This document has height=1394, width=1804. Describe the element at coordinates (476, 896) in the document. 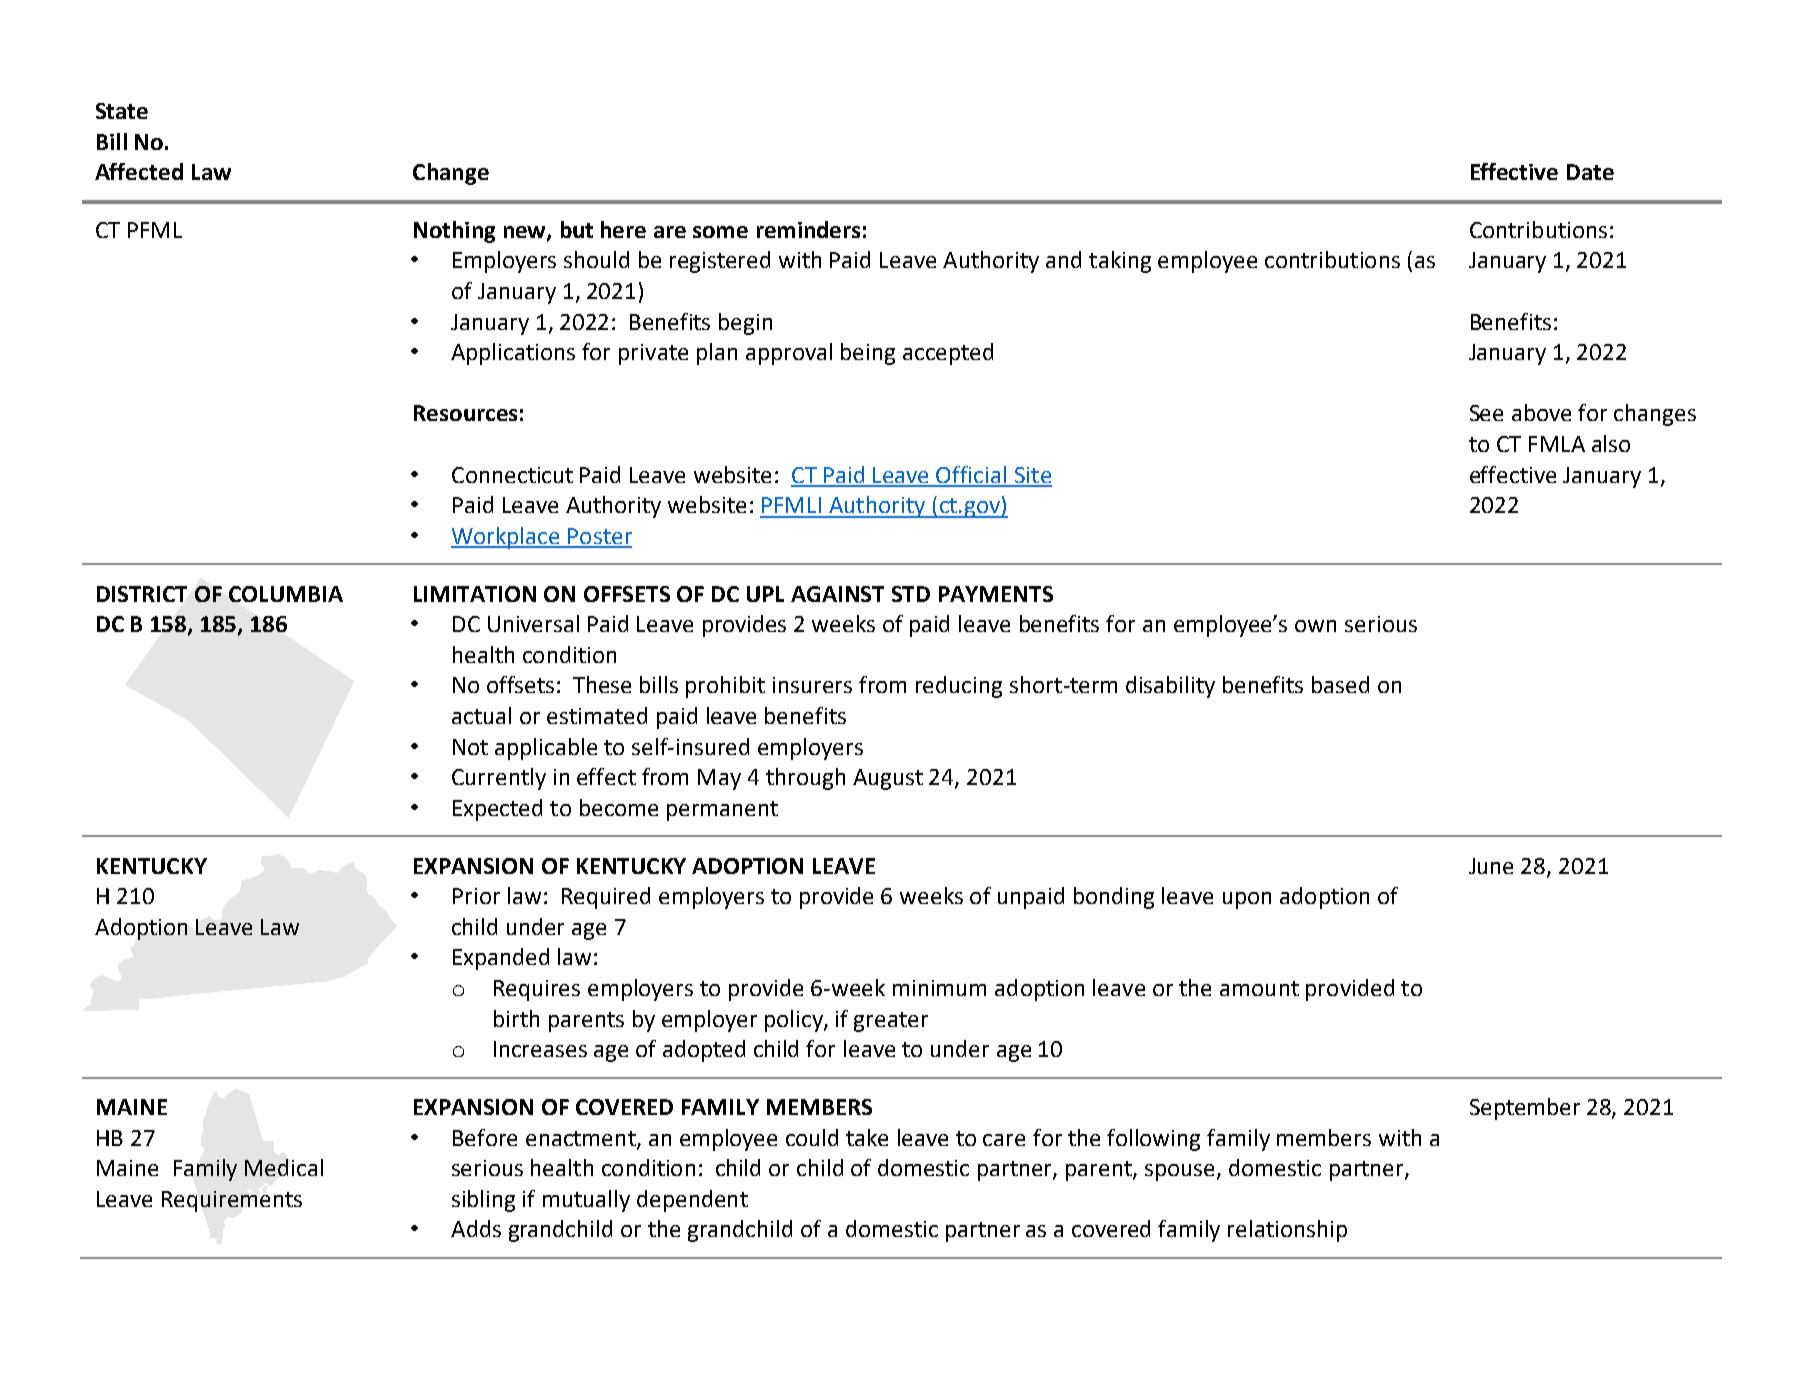

I see `Prior` at that location.
